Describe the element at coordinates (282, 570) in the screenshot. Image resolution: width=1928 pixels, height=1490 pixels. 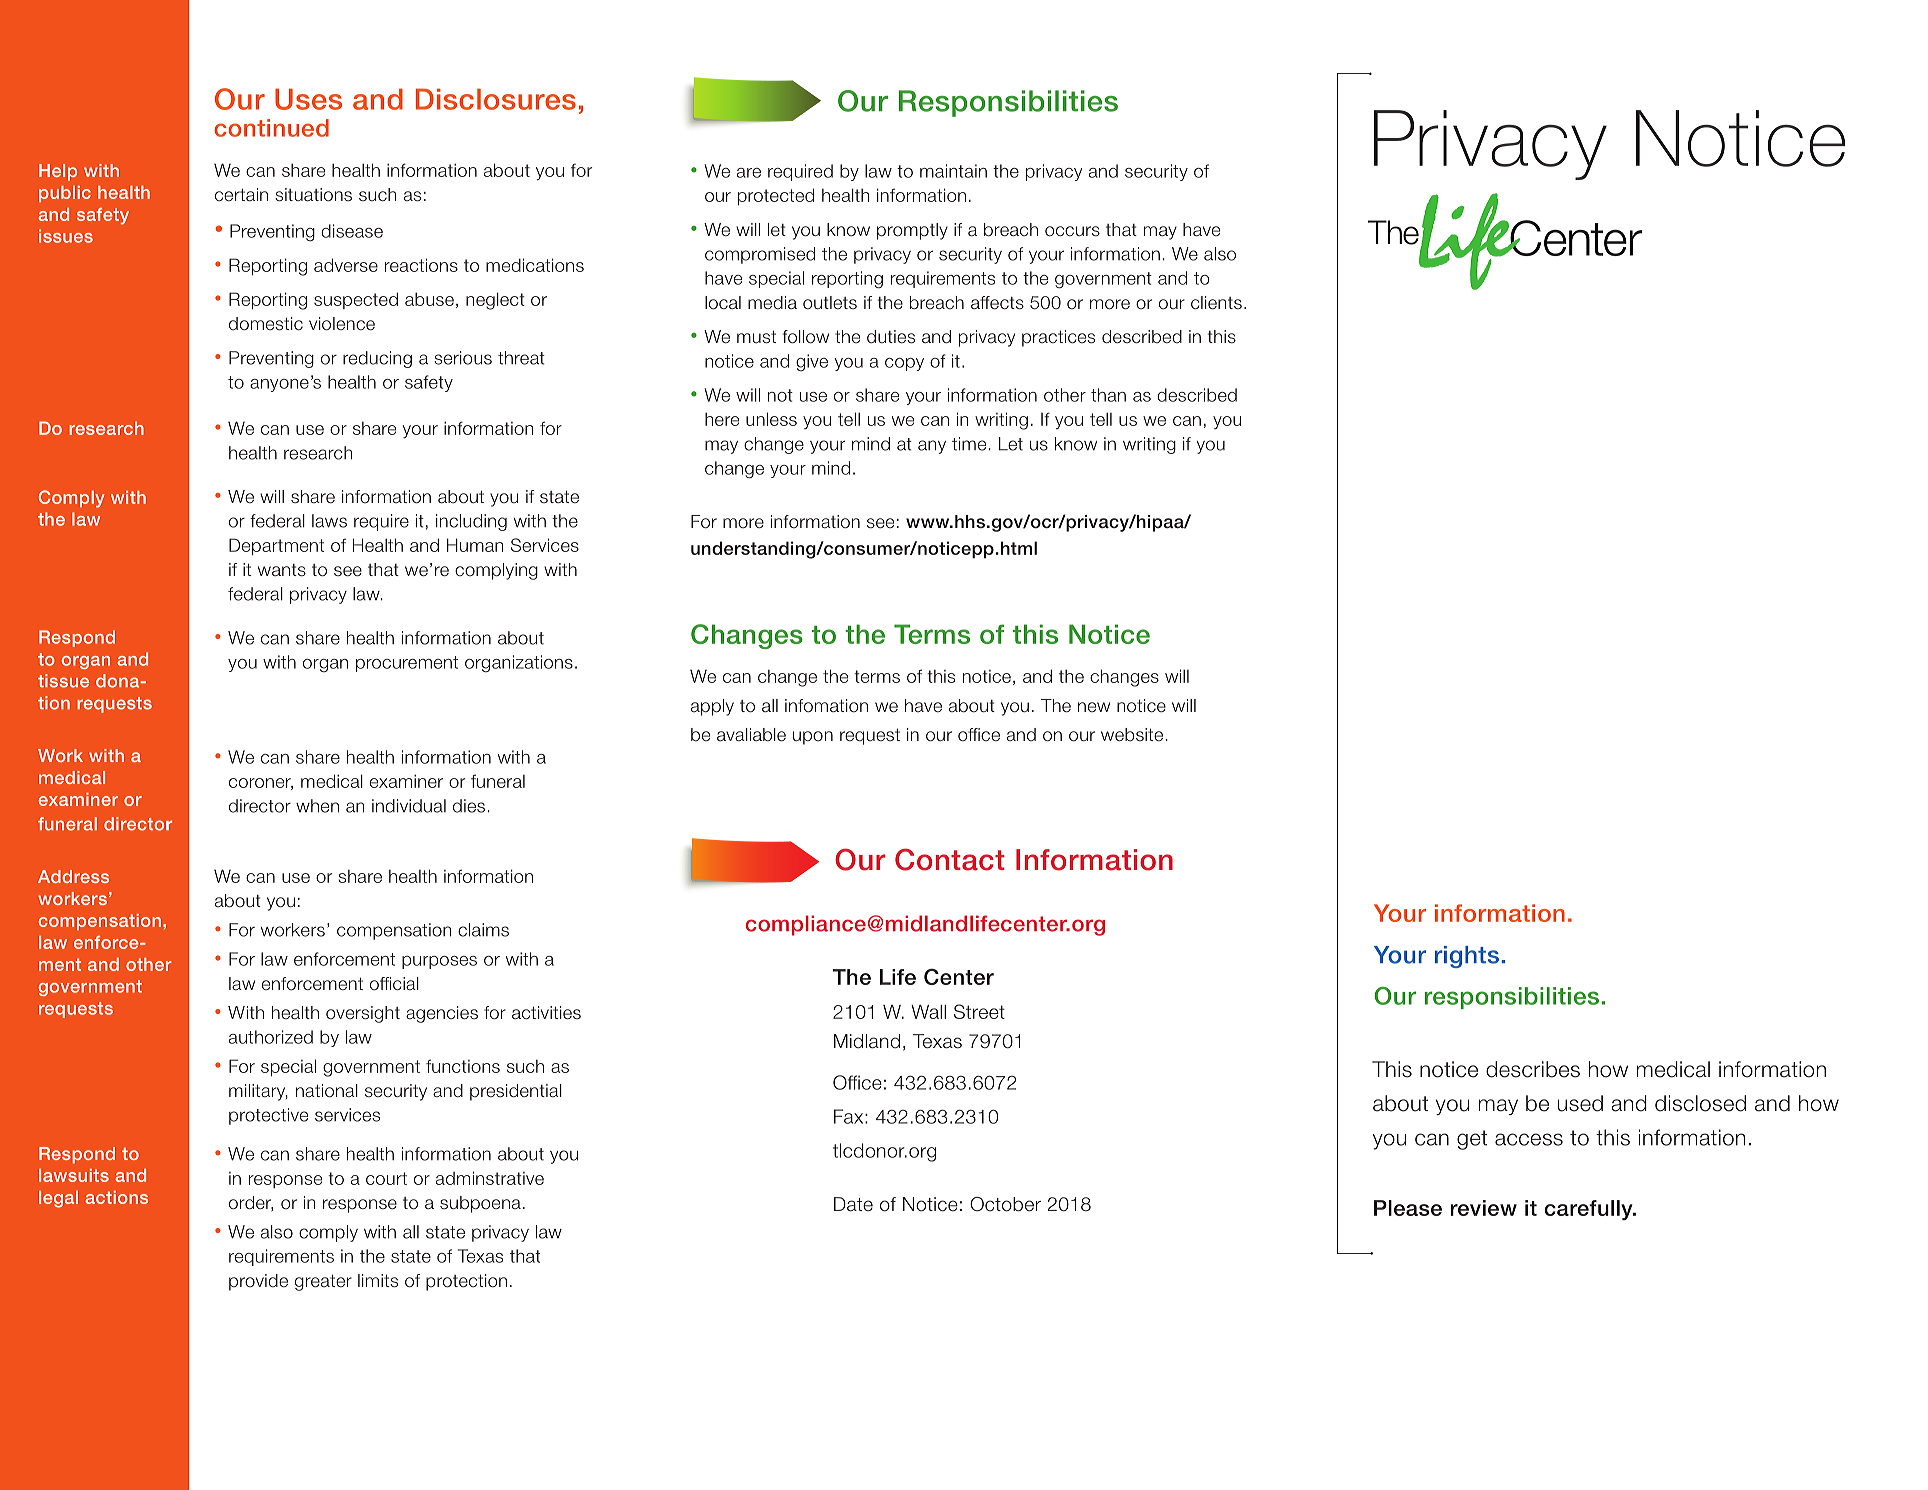
I see `wants` at that location.
